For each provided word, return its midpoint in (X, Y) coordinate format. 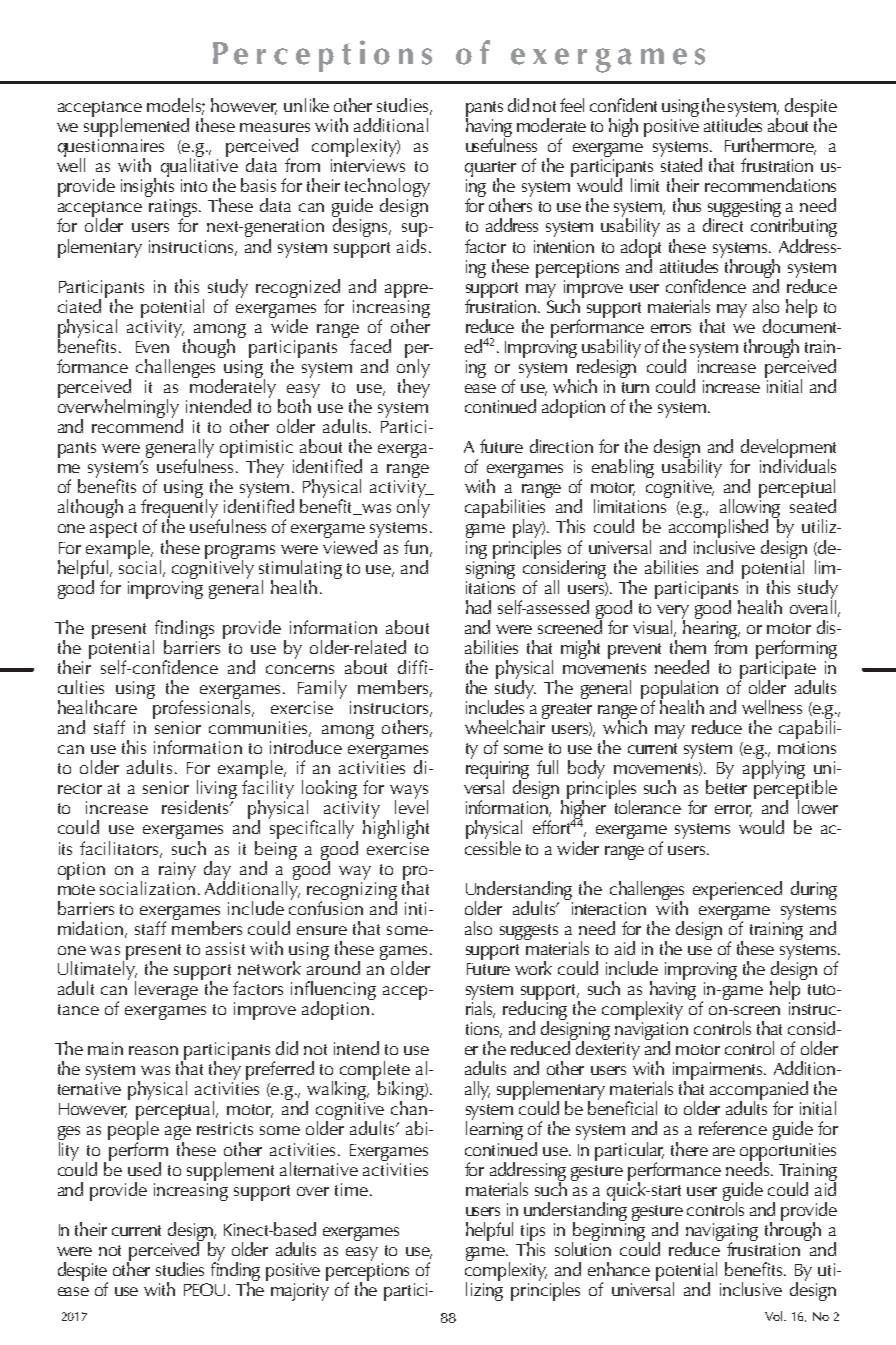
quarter (490, 170)
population (679, 690)
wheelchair (506, 726)
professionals (202, 708)
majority (300, 1292)
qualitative (199, 168)
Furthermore (770, 146)
